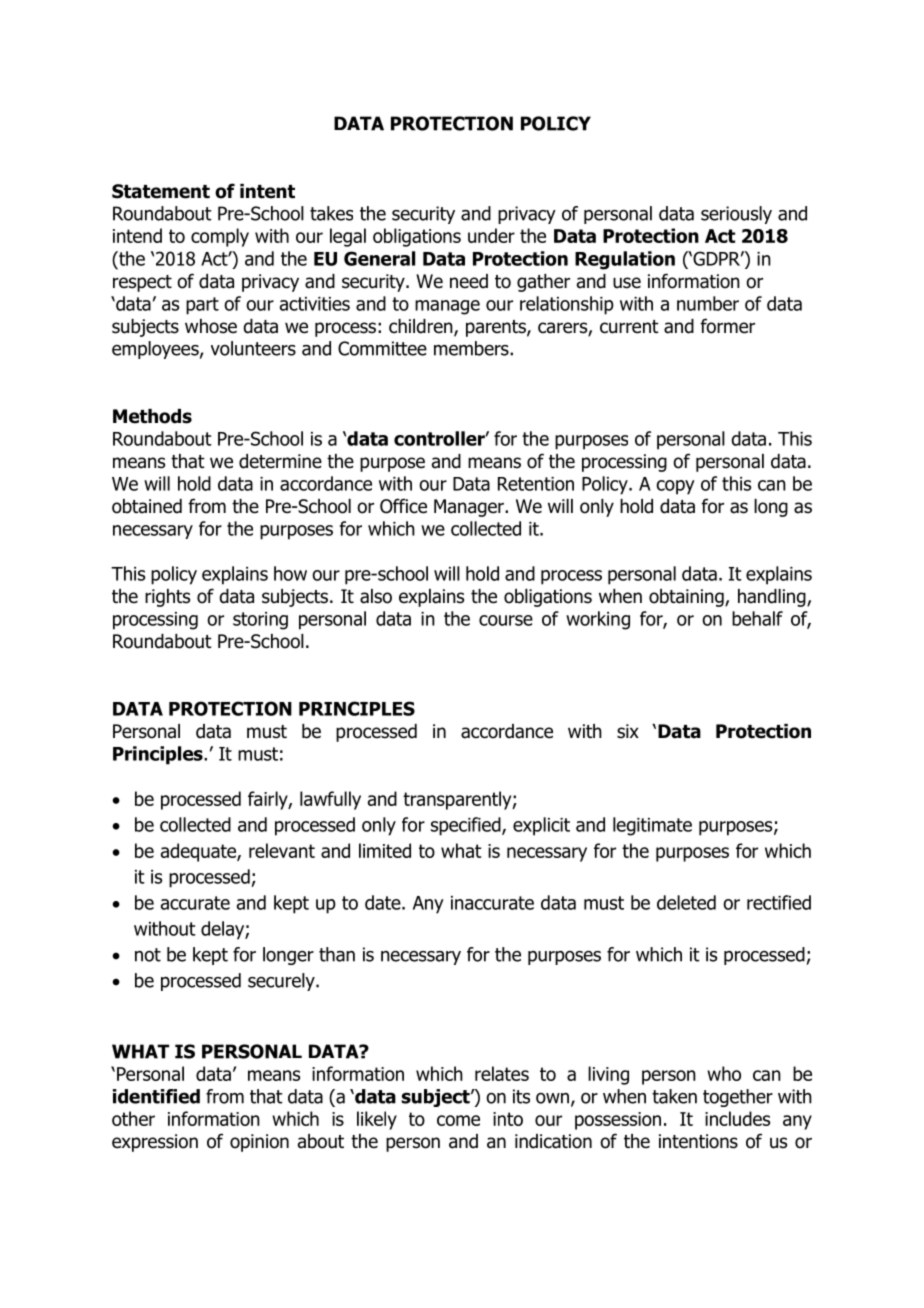 This screenshot has height=1308, width=924. I want to click on come, so click(458, 1120).
